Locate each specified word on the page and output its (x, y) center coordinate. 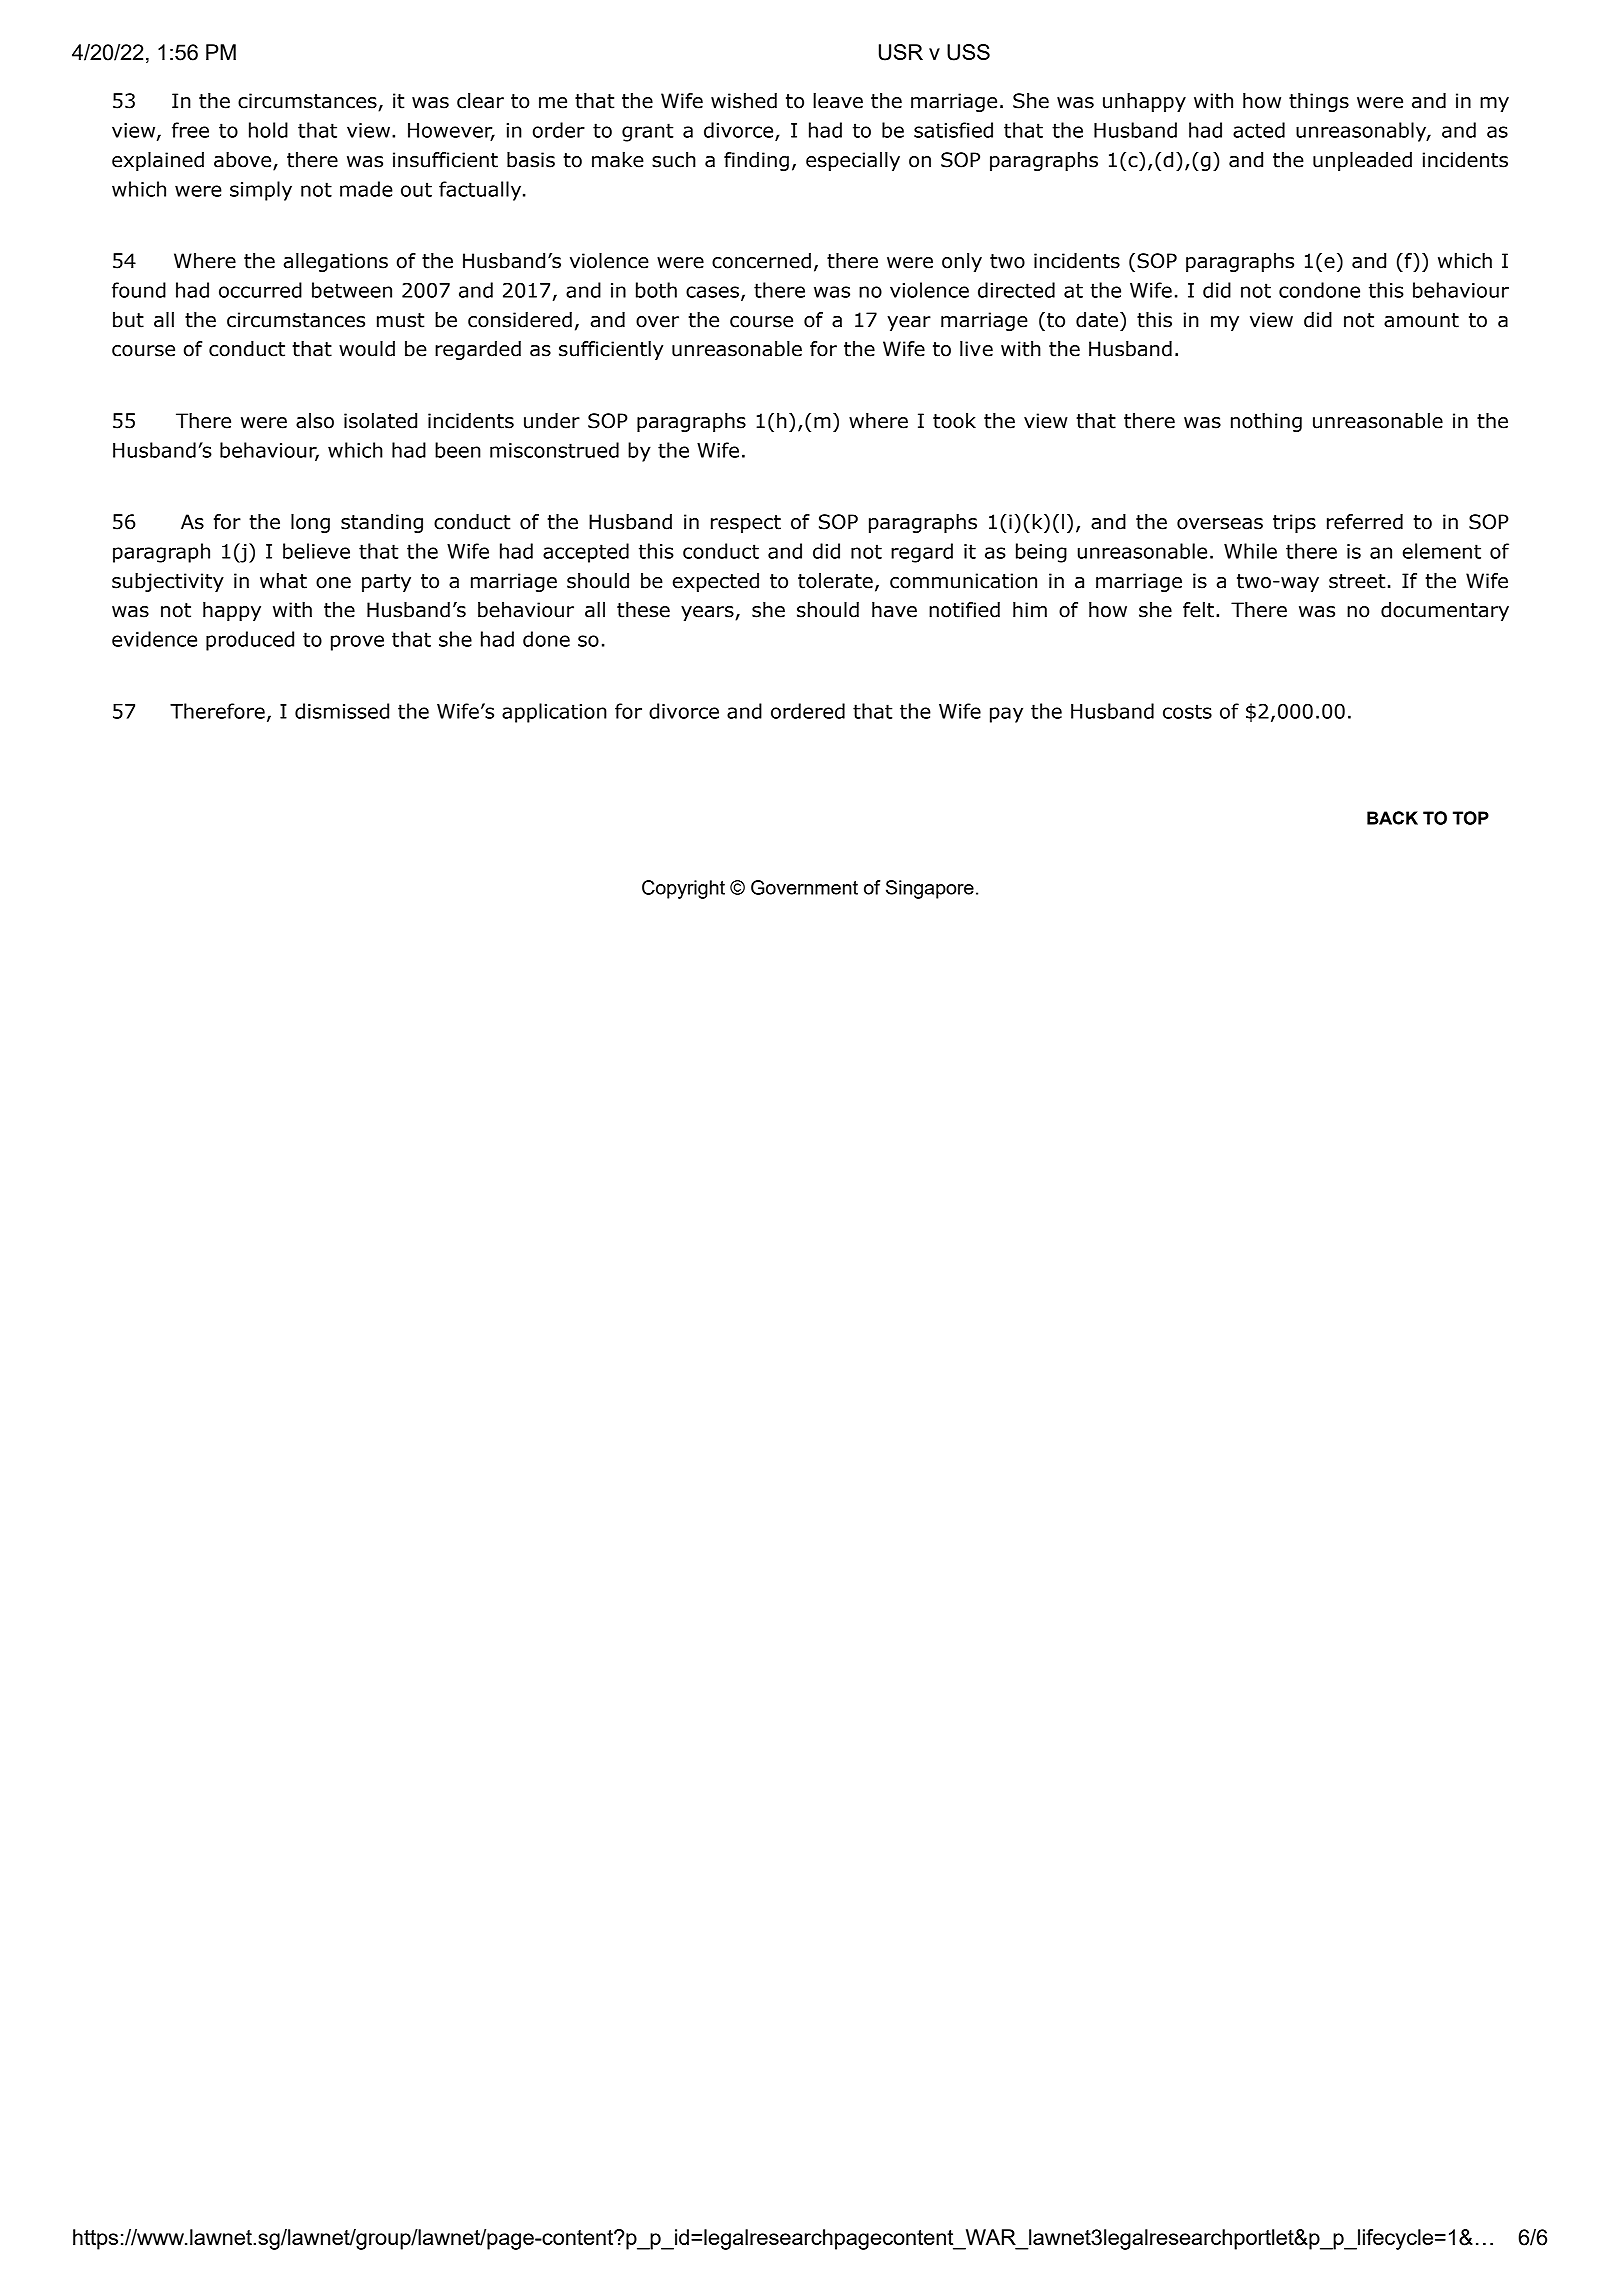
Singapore (930, 889)
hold (268, 130)
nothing (1266, 422)
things (1319, 102)
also (315, 421)
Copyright (683, 889)
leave (838, 101)
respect (746, 524)
